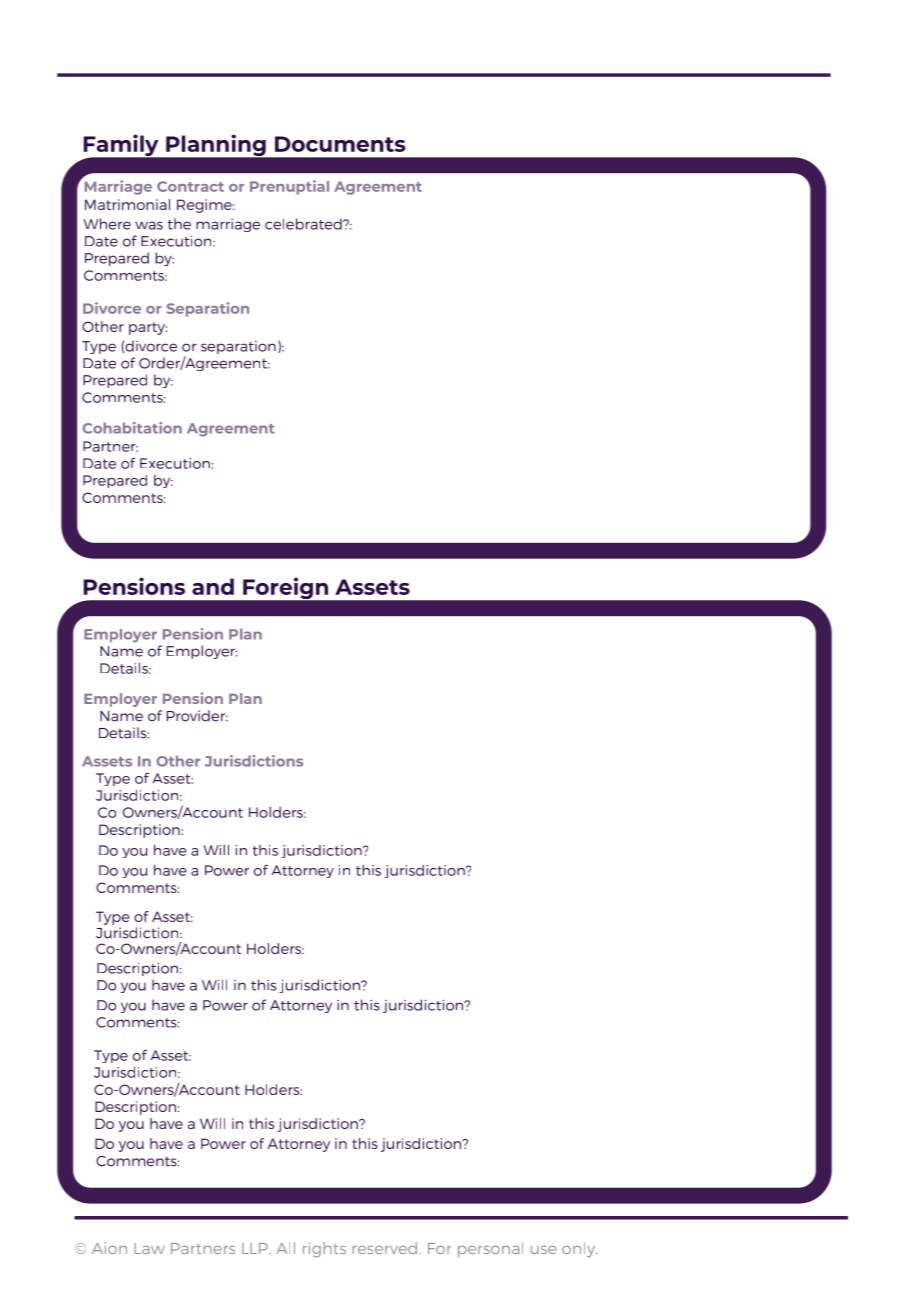 The height and width of the screenshot is (1308, 924). Describe the element at coordinates (340, 144) in the screenshot. I see `Documents` at that location.
